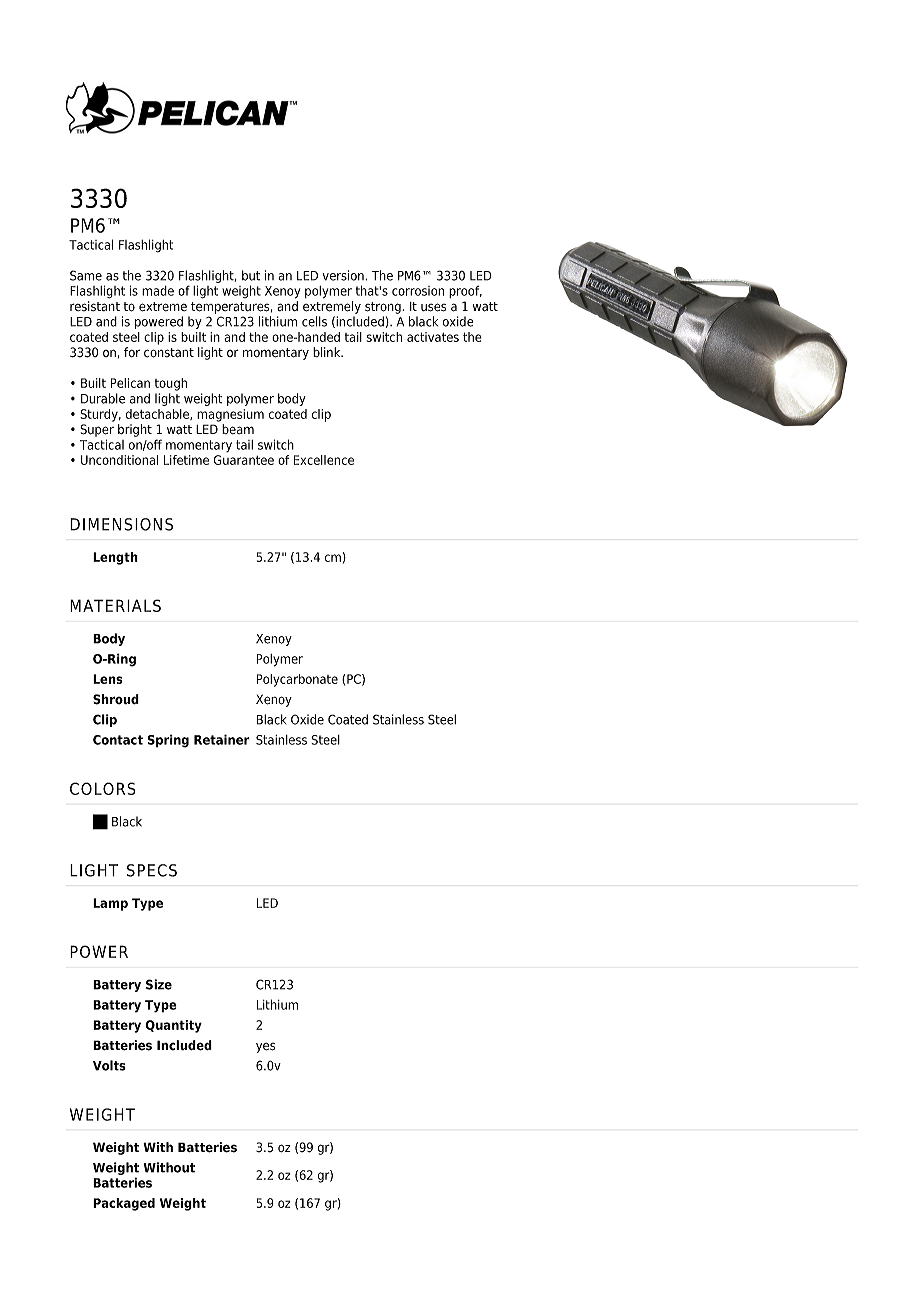  What do you see at coordinates (158, 291) in the document?
I see `made` at bounding box center [158, 291].
